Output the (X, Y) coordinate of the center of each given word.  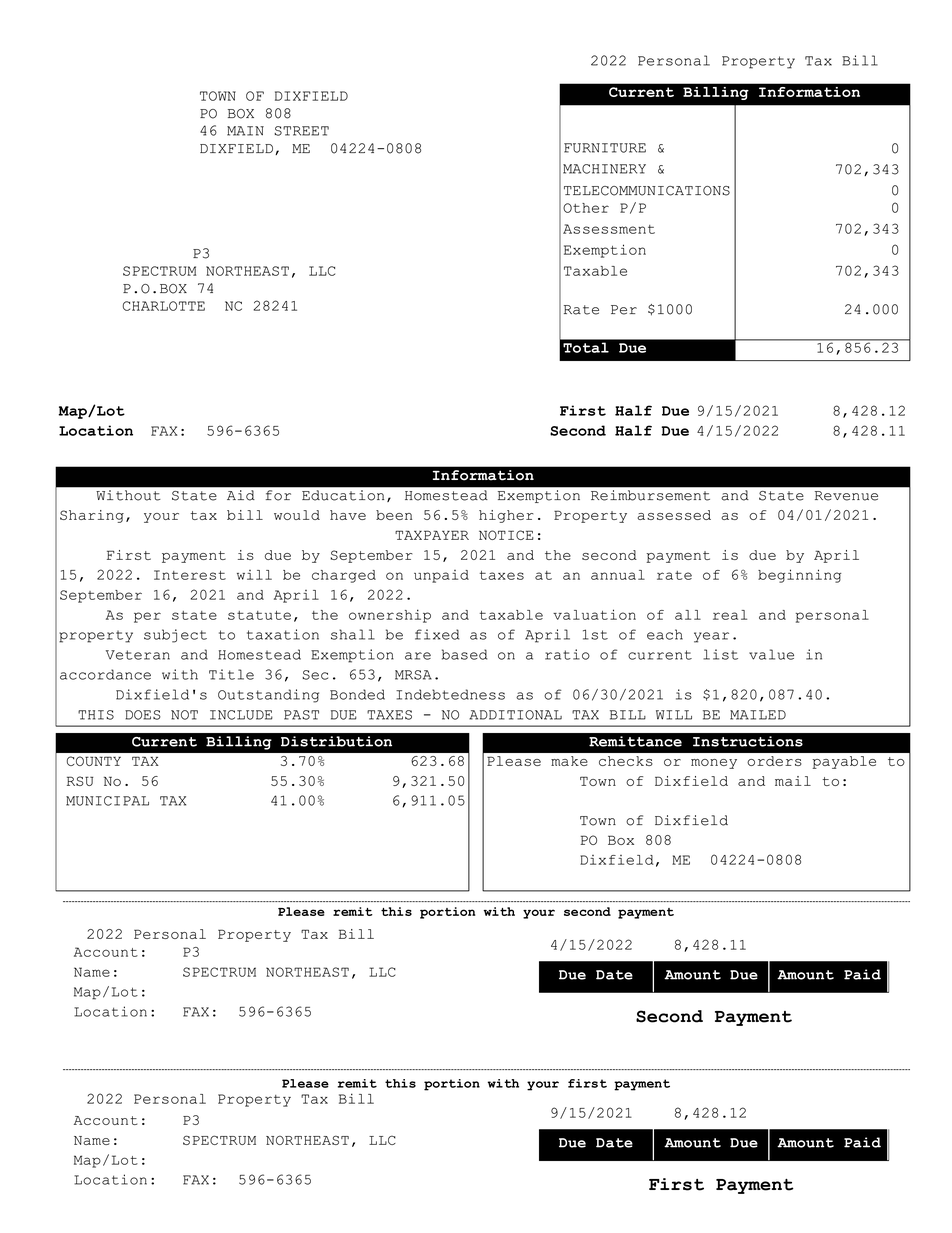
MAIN (245, 131)
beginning (799, 576)
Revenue (846, 496)
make (569, 761)
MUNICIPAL (107, 801)
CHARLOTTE (164, 306)
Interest (190, 575)
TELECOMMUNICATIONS (647, 191)
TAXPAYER (432, 535)
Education (343, 495)
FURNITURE (605, 148)
